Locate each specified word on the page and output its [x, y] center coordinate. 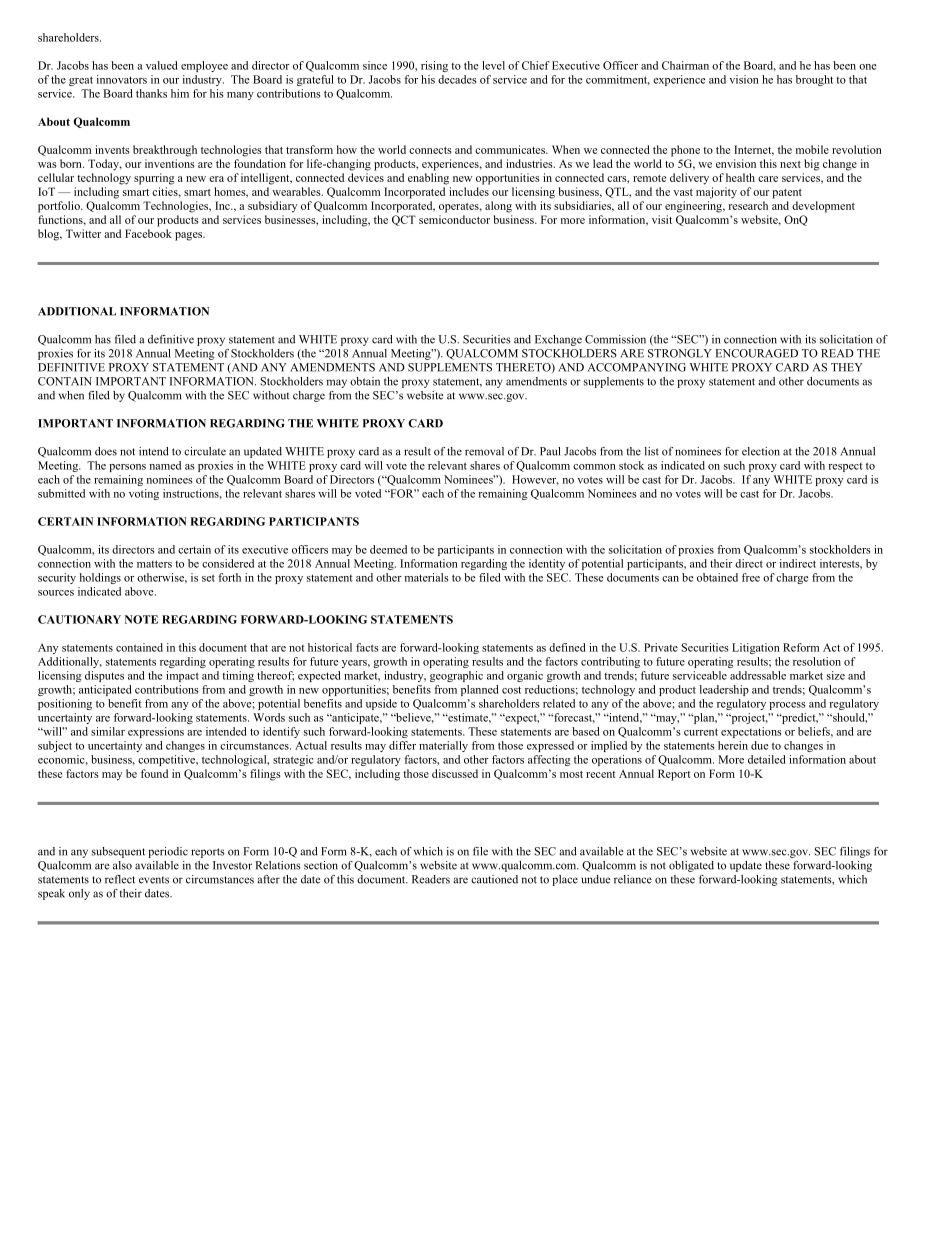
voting [144, 494]
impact [182, 676]
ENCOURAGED [757, 353]
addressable [758, 675]
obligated [691, 866]
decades [457, 79]
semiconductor [454, 219]
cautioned [494, 879]
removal [484, 451]
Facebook [148, 233]
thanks [151, 93]
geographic [456, 676]
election [761, 451]
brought [814, 80]
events [154, 880]
